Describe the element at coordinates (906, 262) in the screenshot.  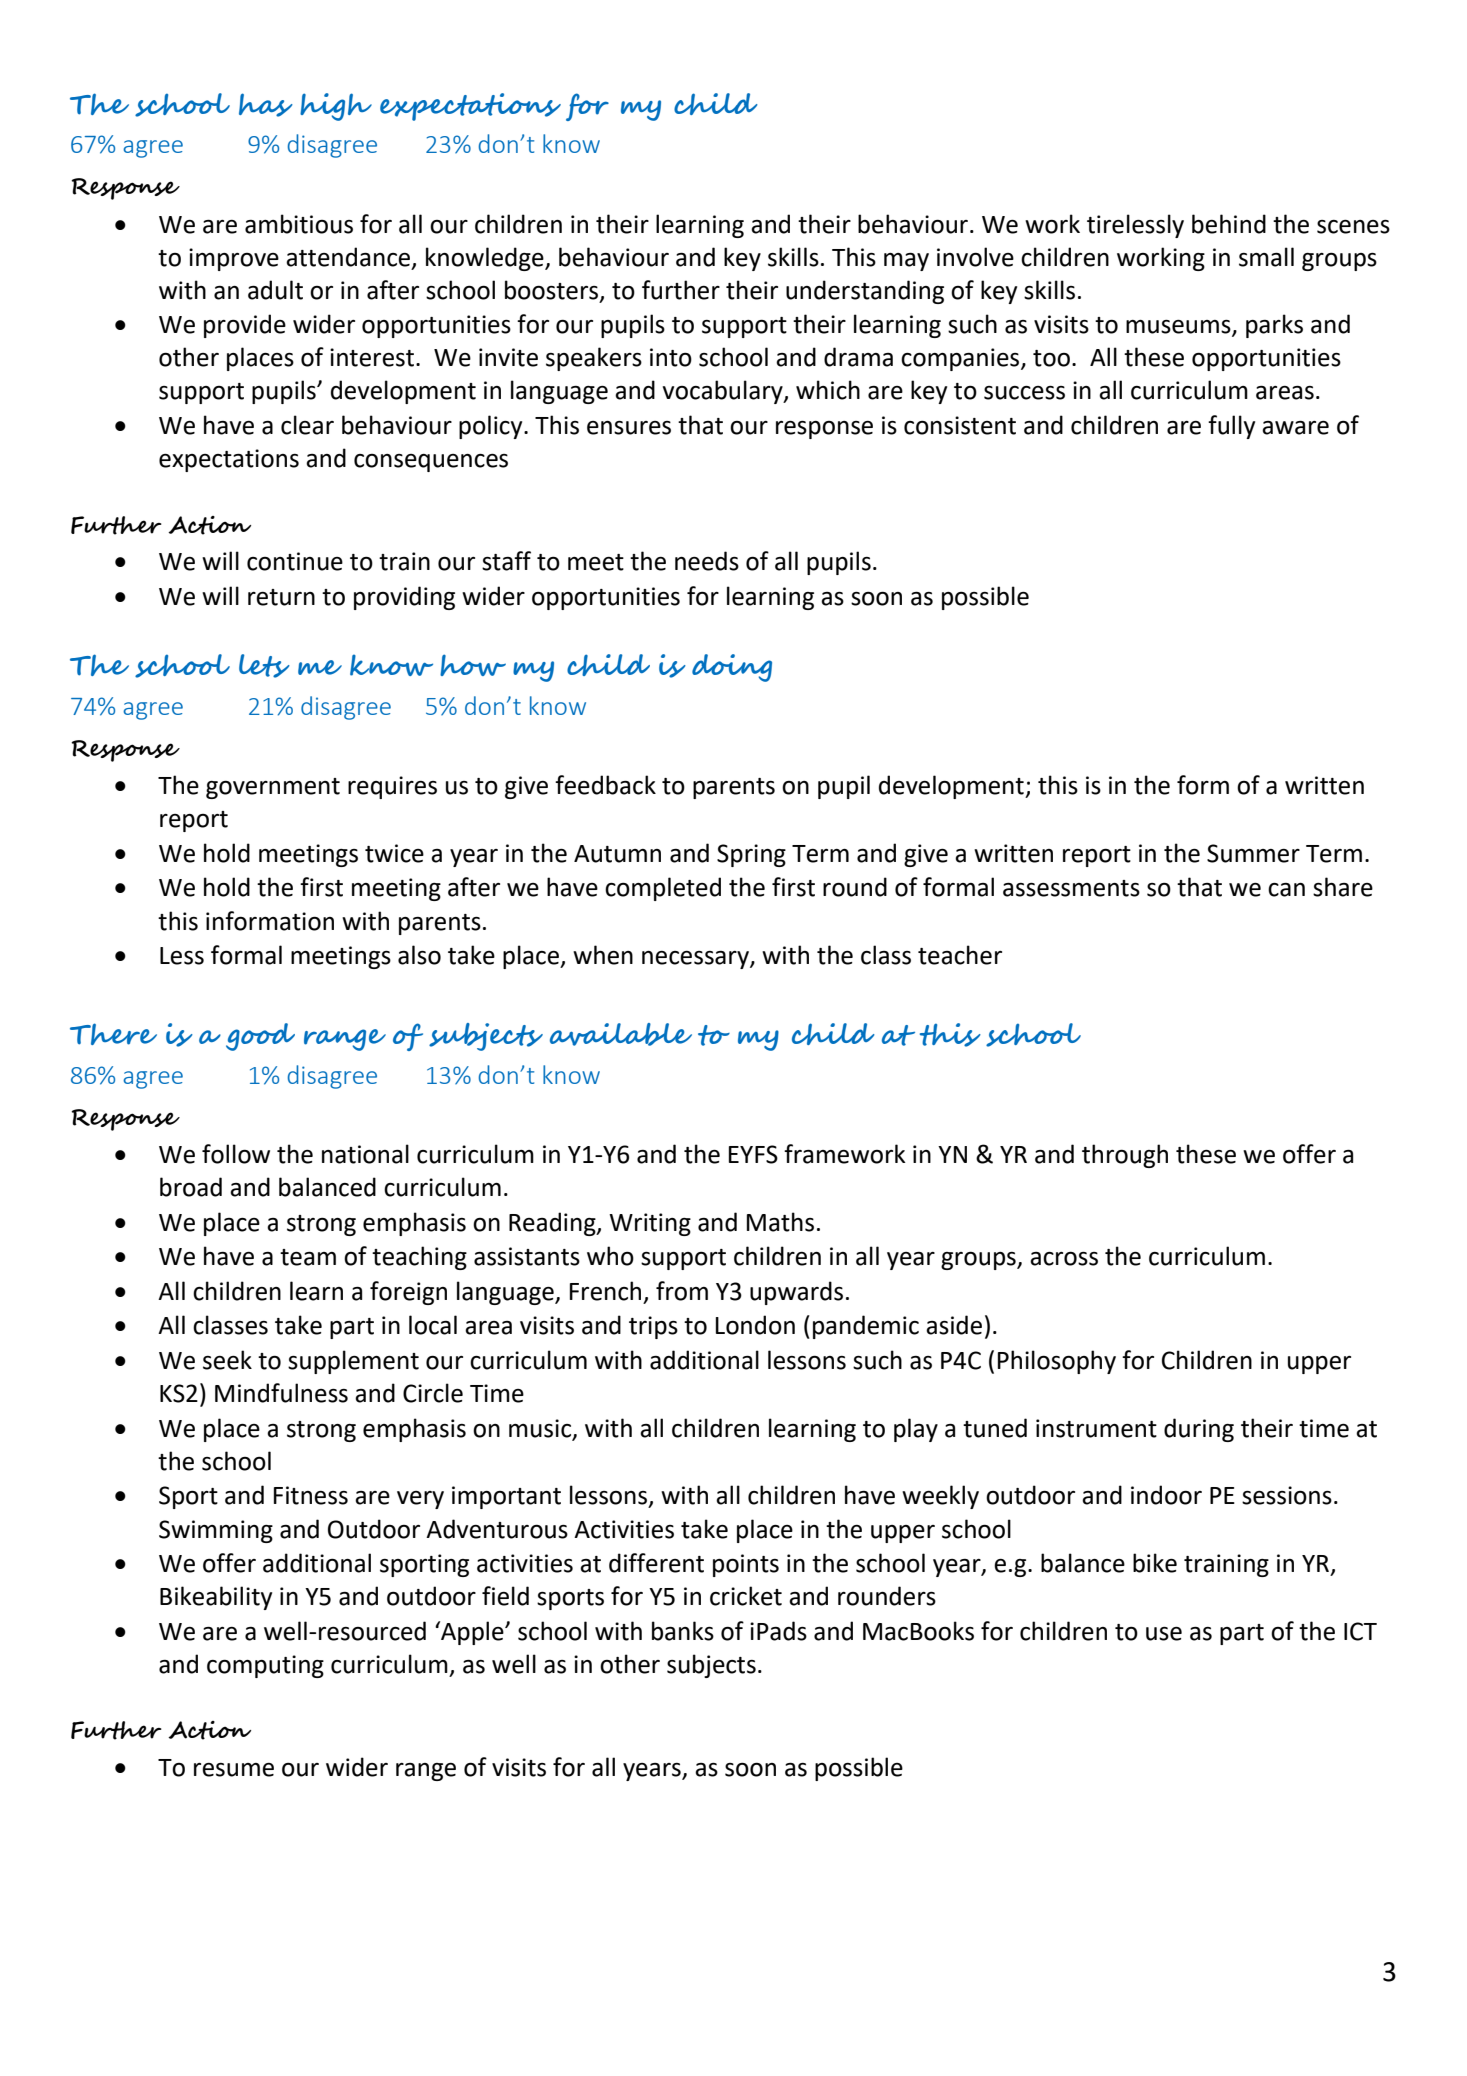
I see `may` at that location.
